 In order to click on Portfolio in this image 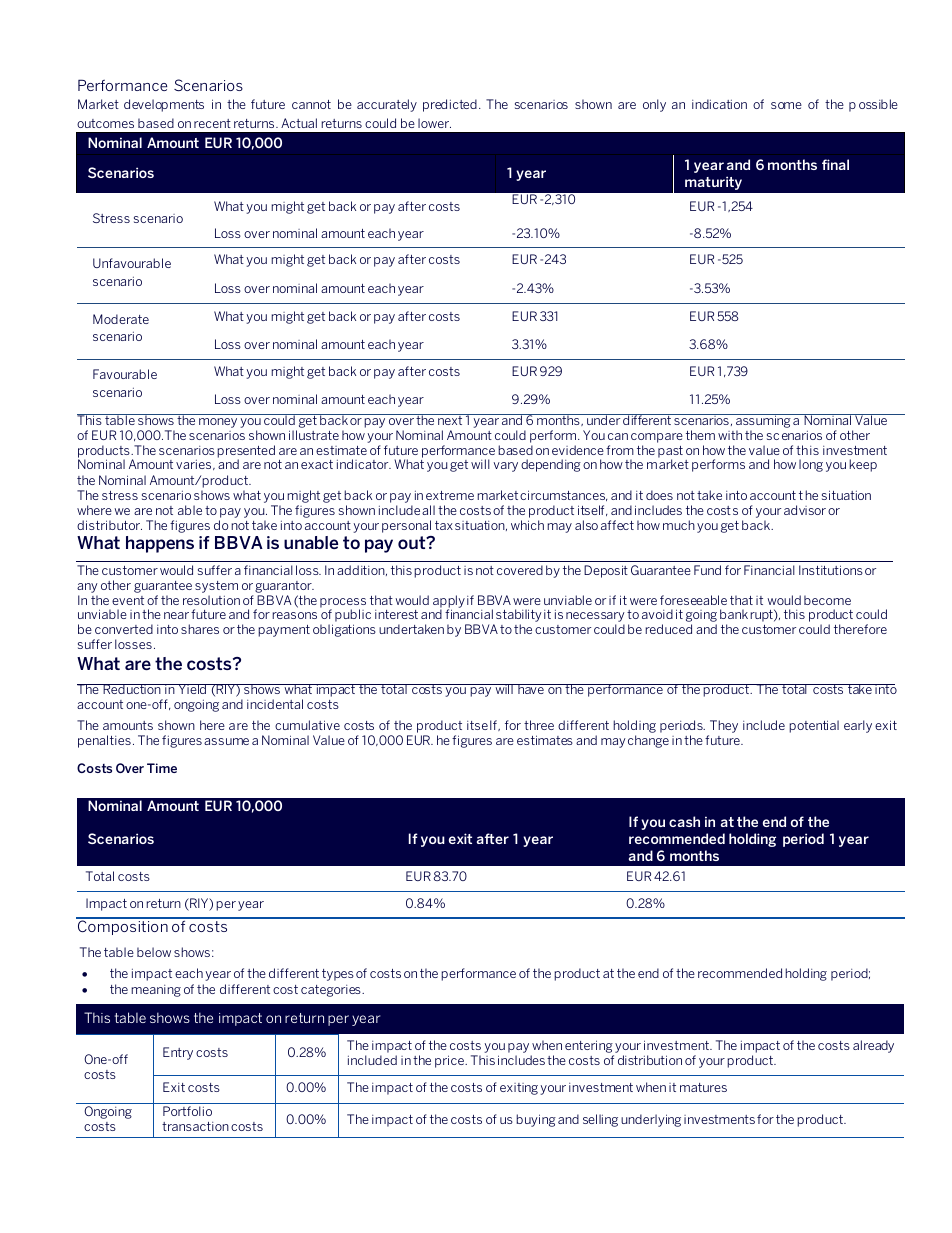, I will do `click(187, 1111)`.
